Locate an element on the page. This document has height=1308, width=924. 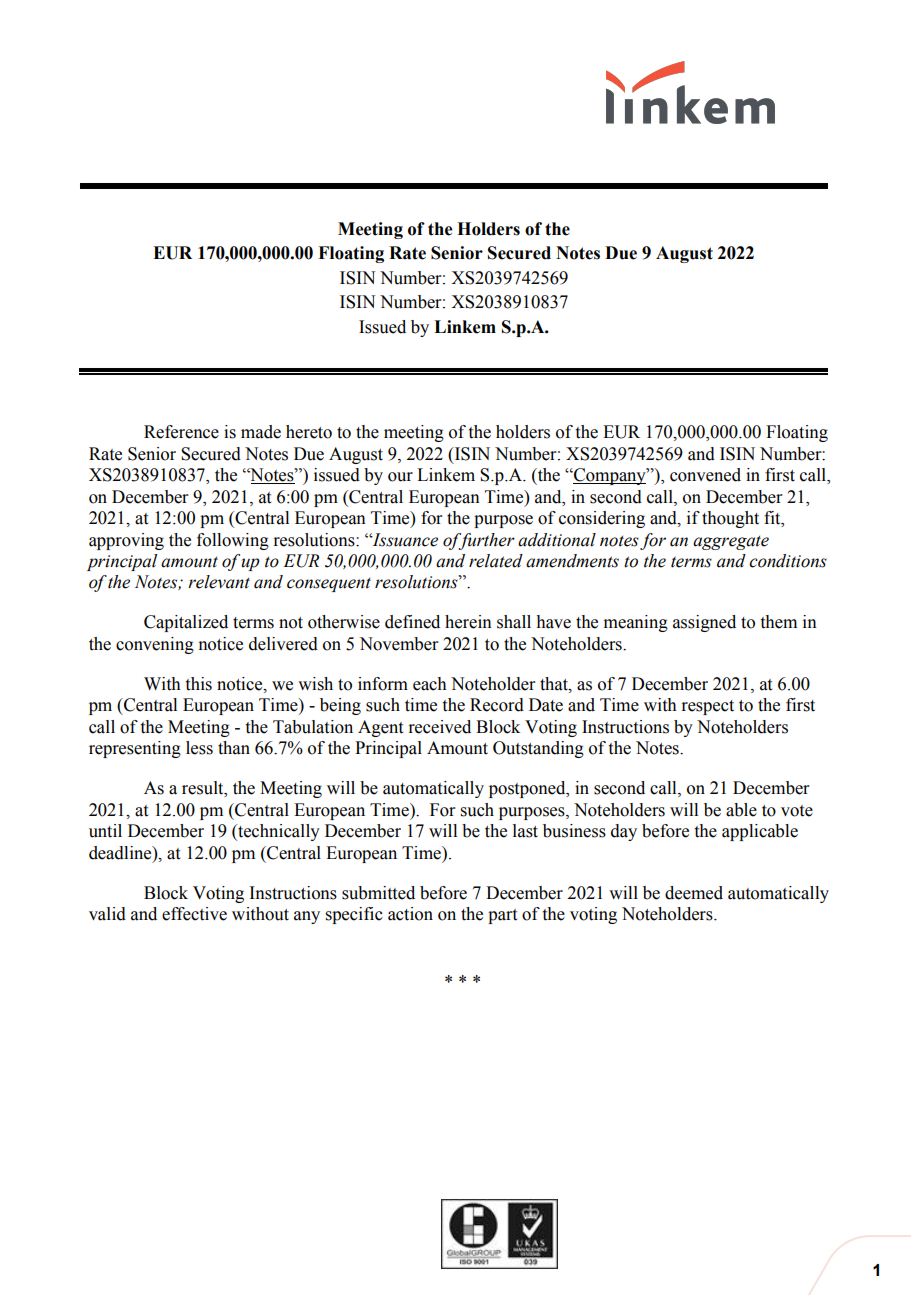
assigned is located at coordinates (704, 623).
